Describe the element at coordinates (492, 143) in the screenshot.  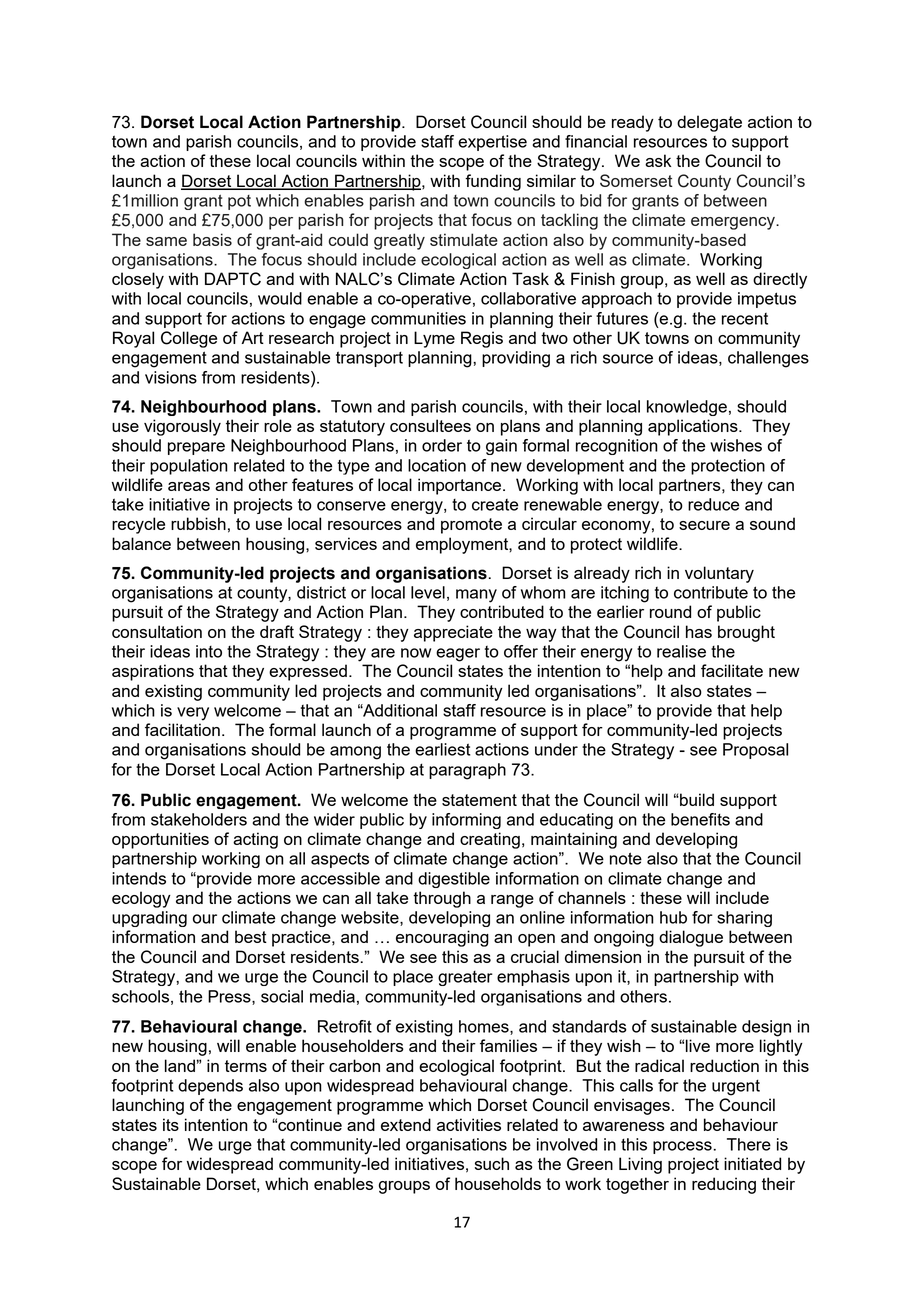
I see `expertise` at that location.
